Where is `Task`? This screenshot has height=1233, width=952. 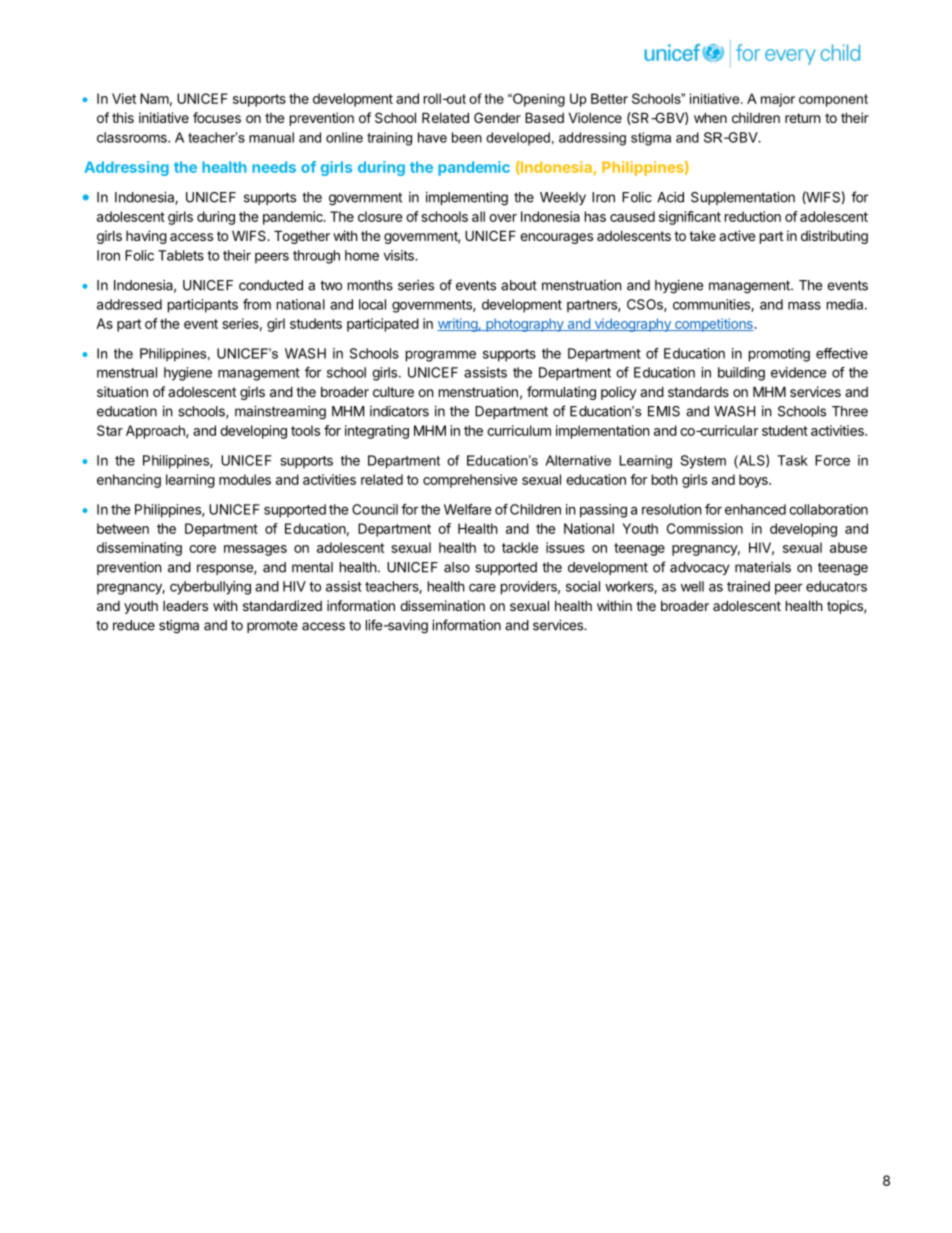
Task is located at coordinates (792, 460).
